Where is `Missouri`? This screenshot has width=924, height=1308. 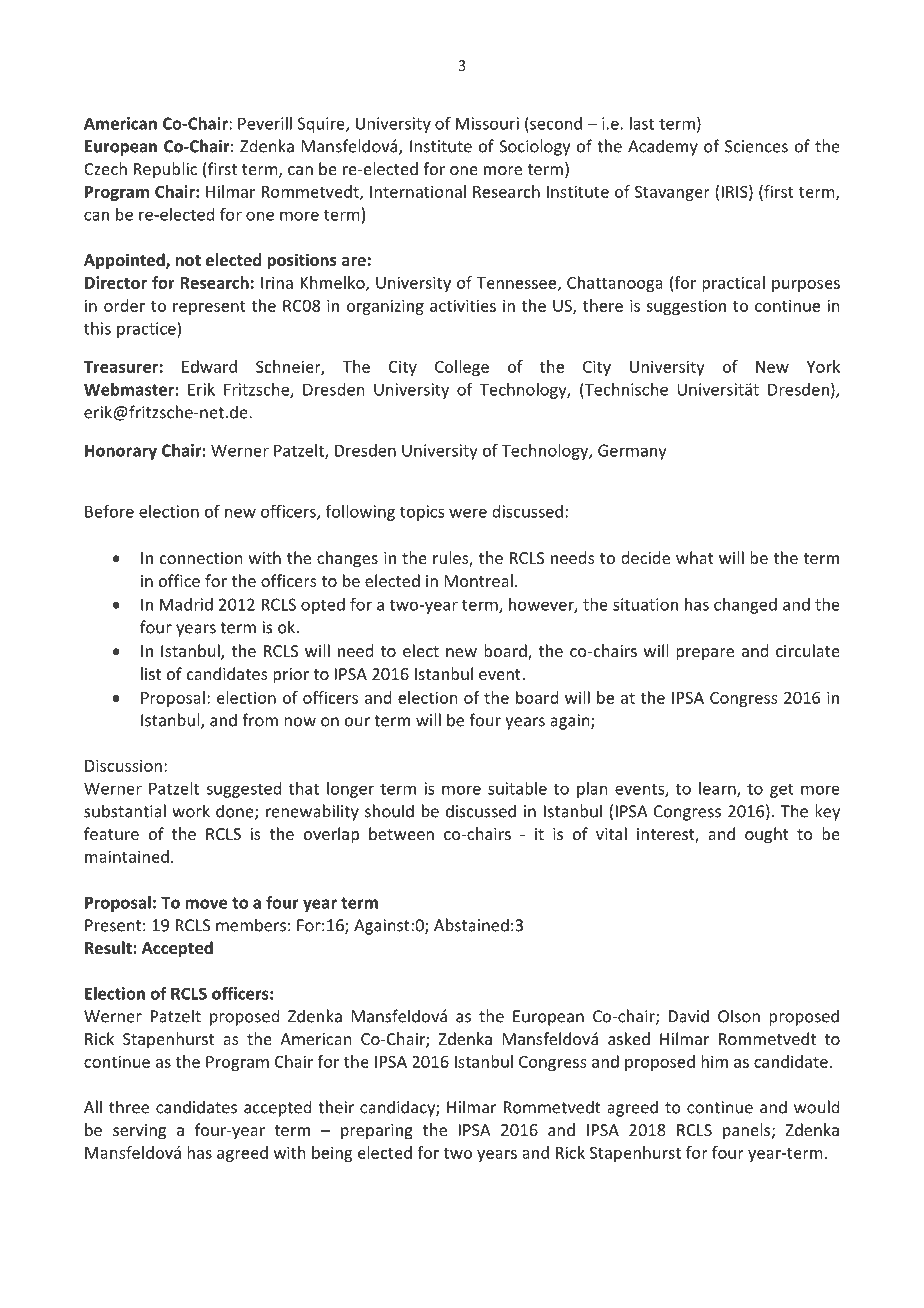 Missouri is located at coordinates (487, 123).
